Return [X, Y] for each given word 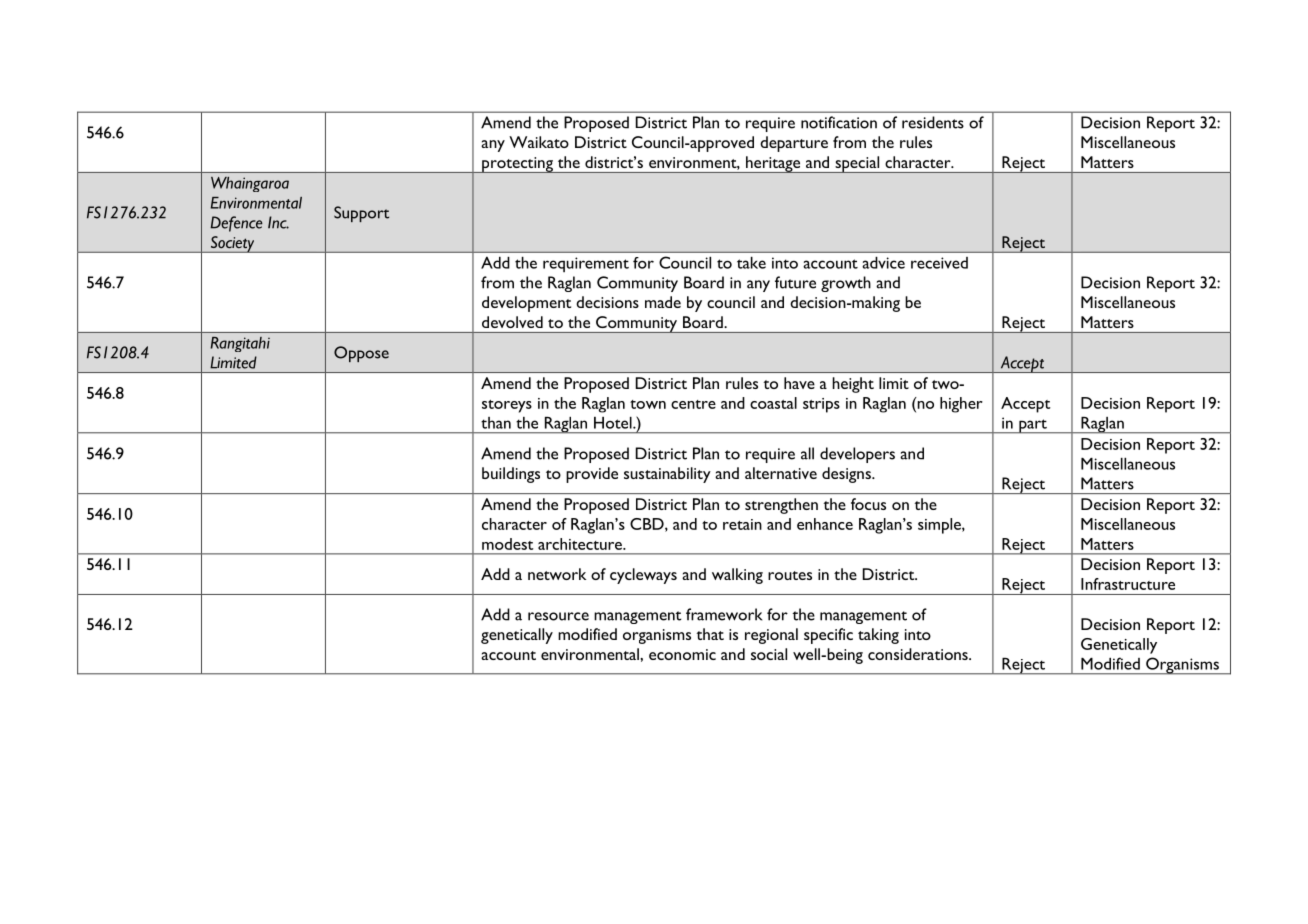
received [939, 263]
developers [857, 455]
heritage [773, 164]
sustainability [667, 475]
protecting [517, 165]
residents [933, 122]
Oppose [361, 354]
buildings [511, 475]
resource [558, 616]
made [663, 302]
